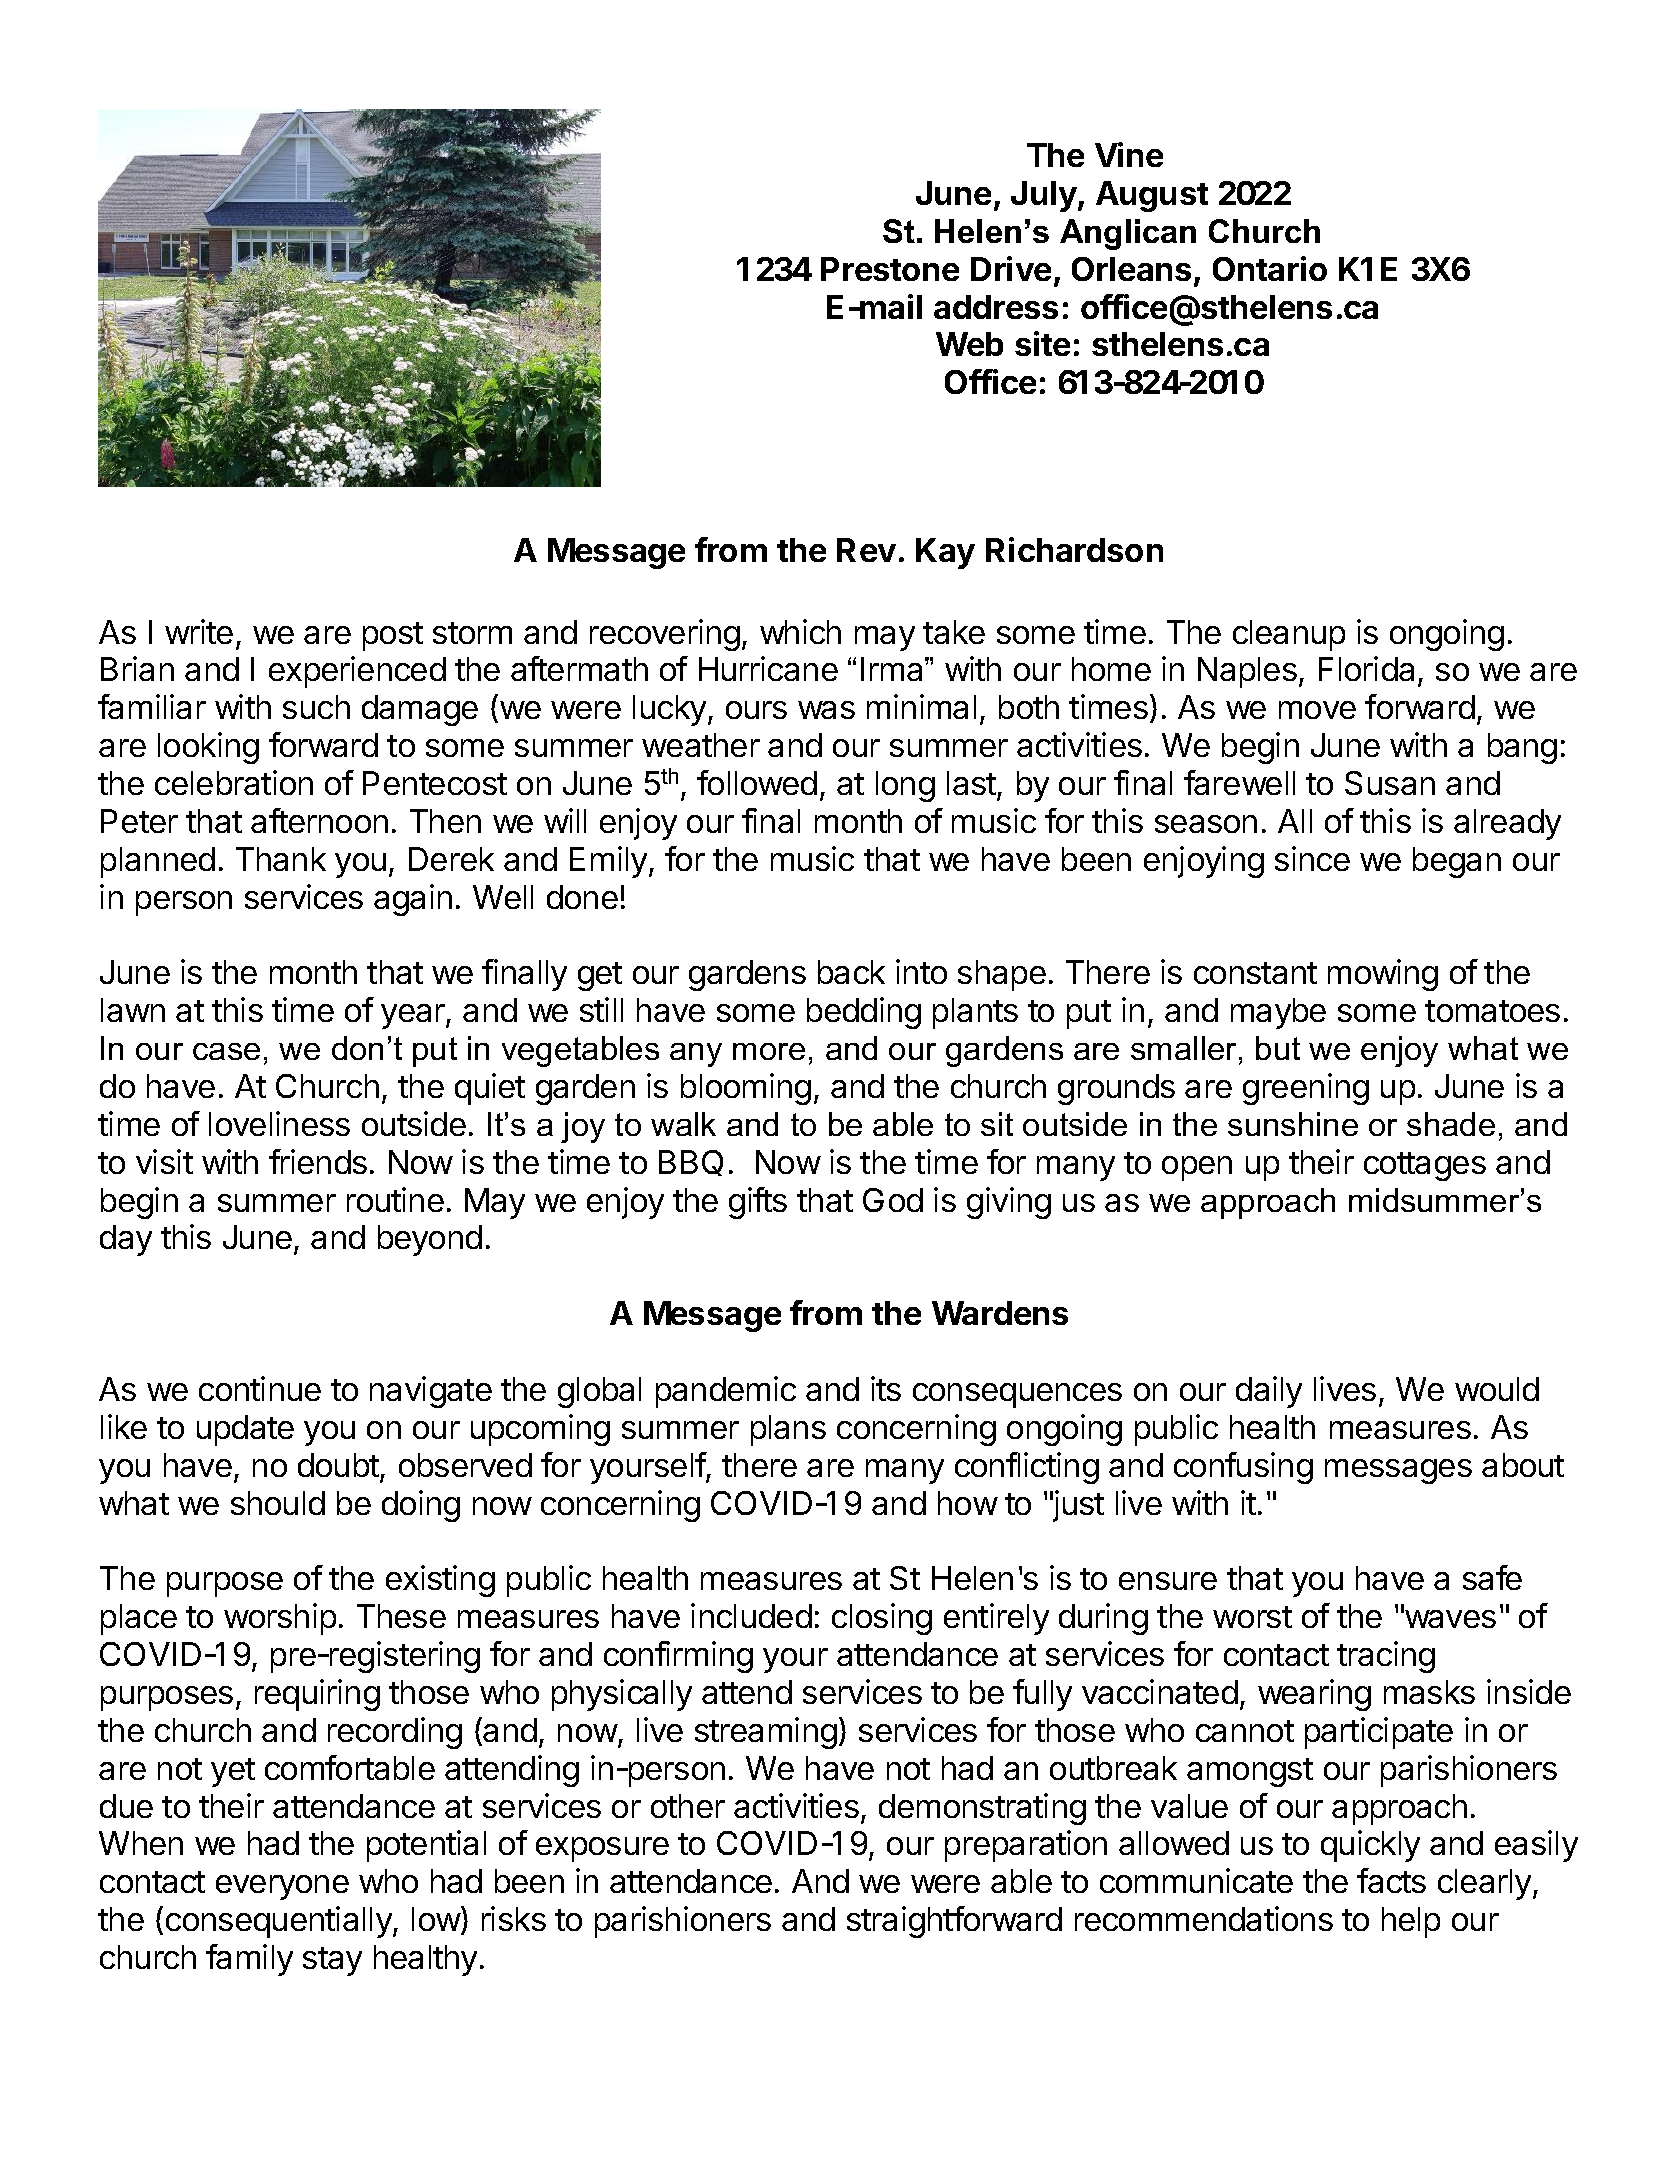 The width and height of the page is (1679, 2173). Describe the element at coordinates (1306, 1089) in the page. I see `greening` at that location.
